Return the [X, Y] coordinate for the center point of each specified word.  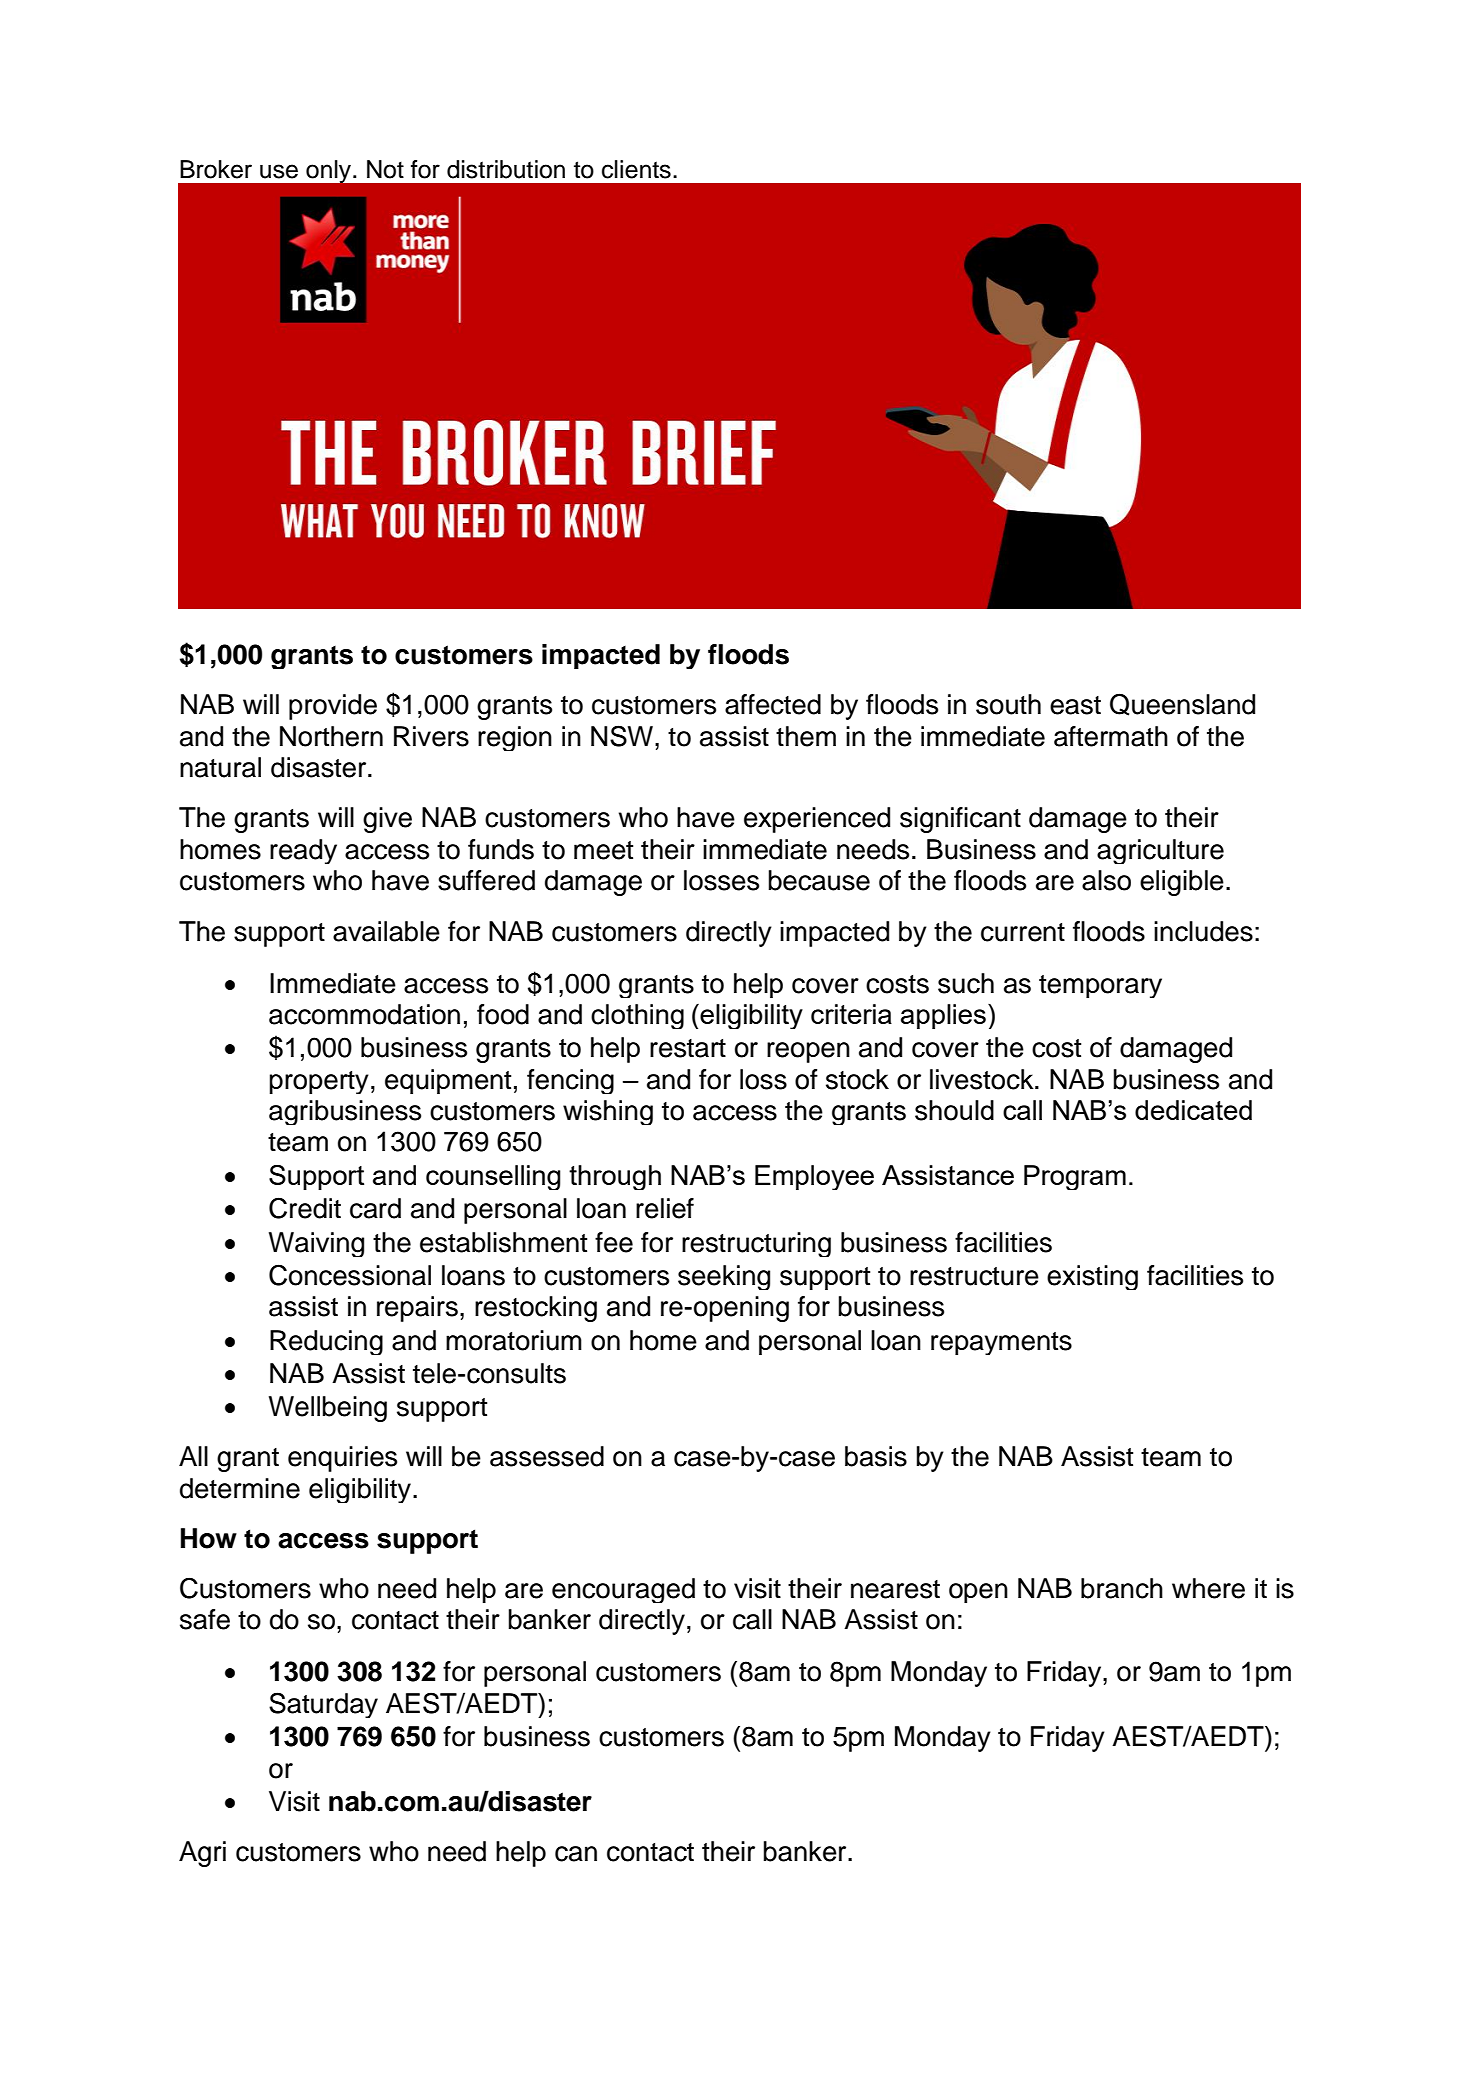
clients [636, 169]
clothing [637, 1016]
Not [385, 169]
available [386, 931]
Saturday [323, 1705]
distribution [506, 169]
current [1023, 932]
